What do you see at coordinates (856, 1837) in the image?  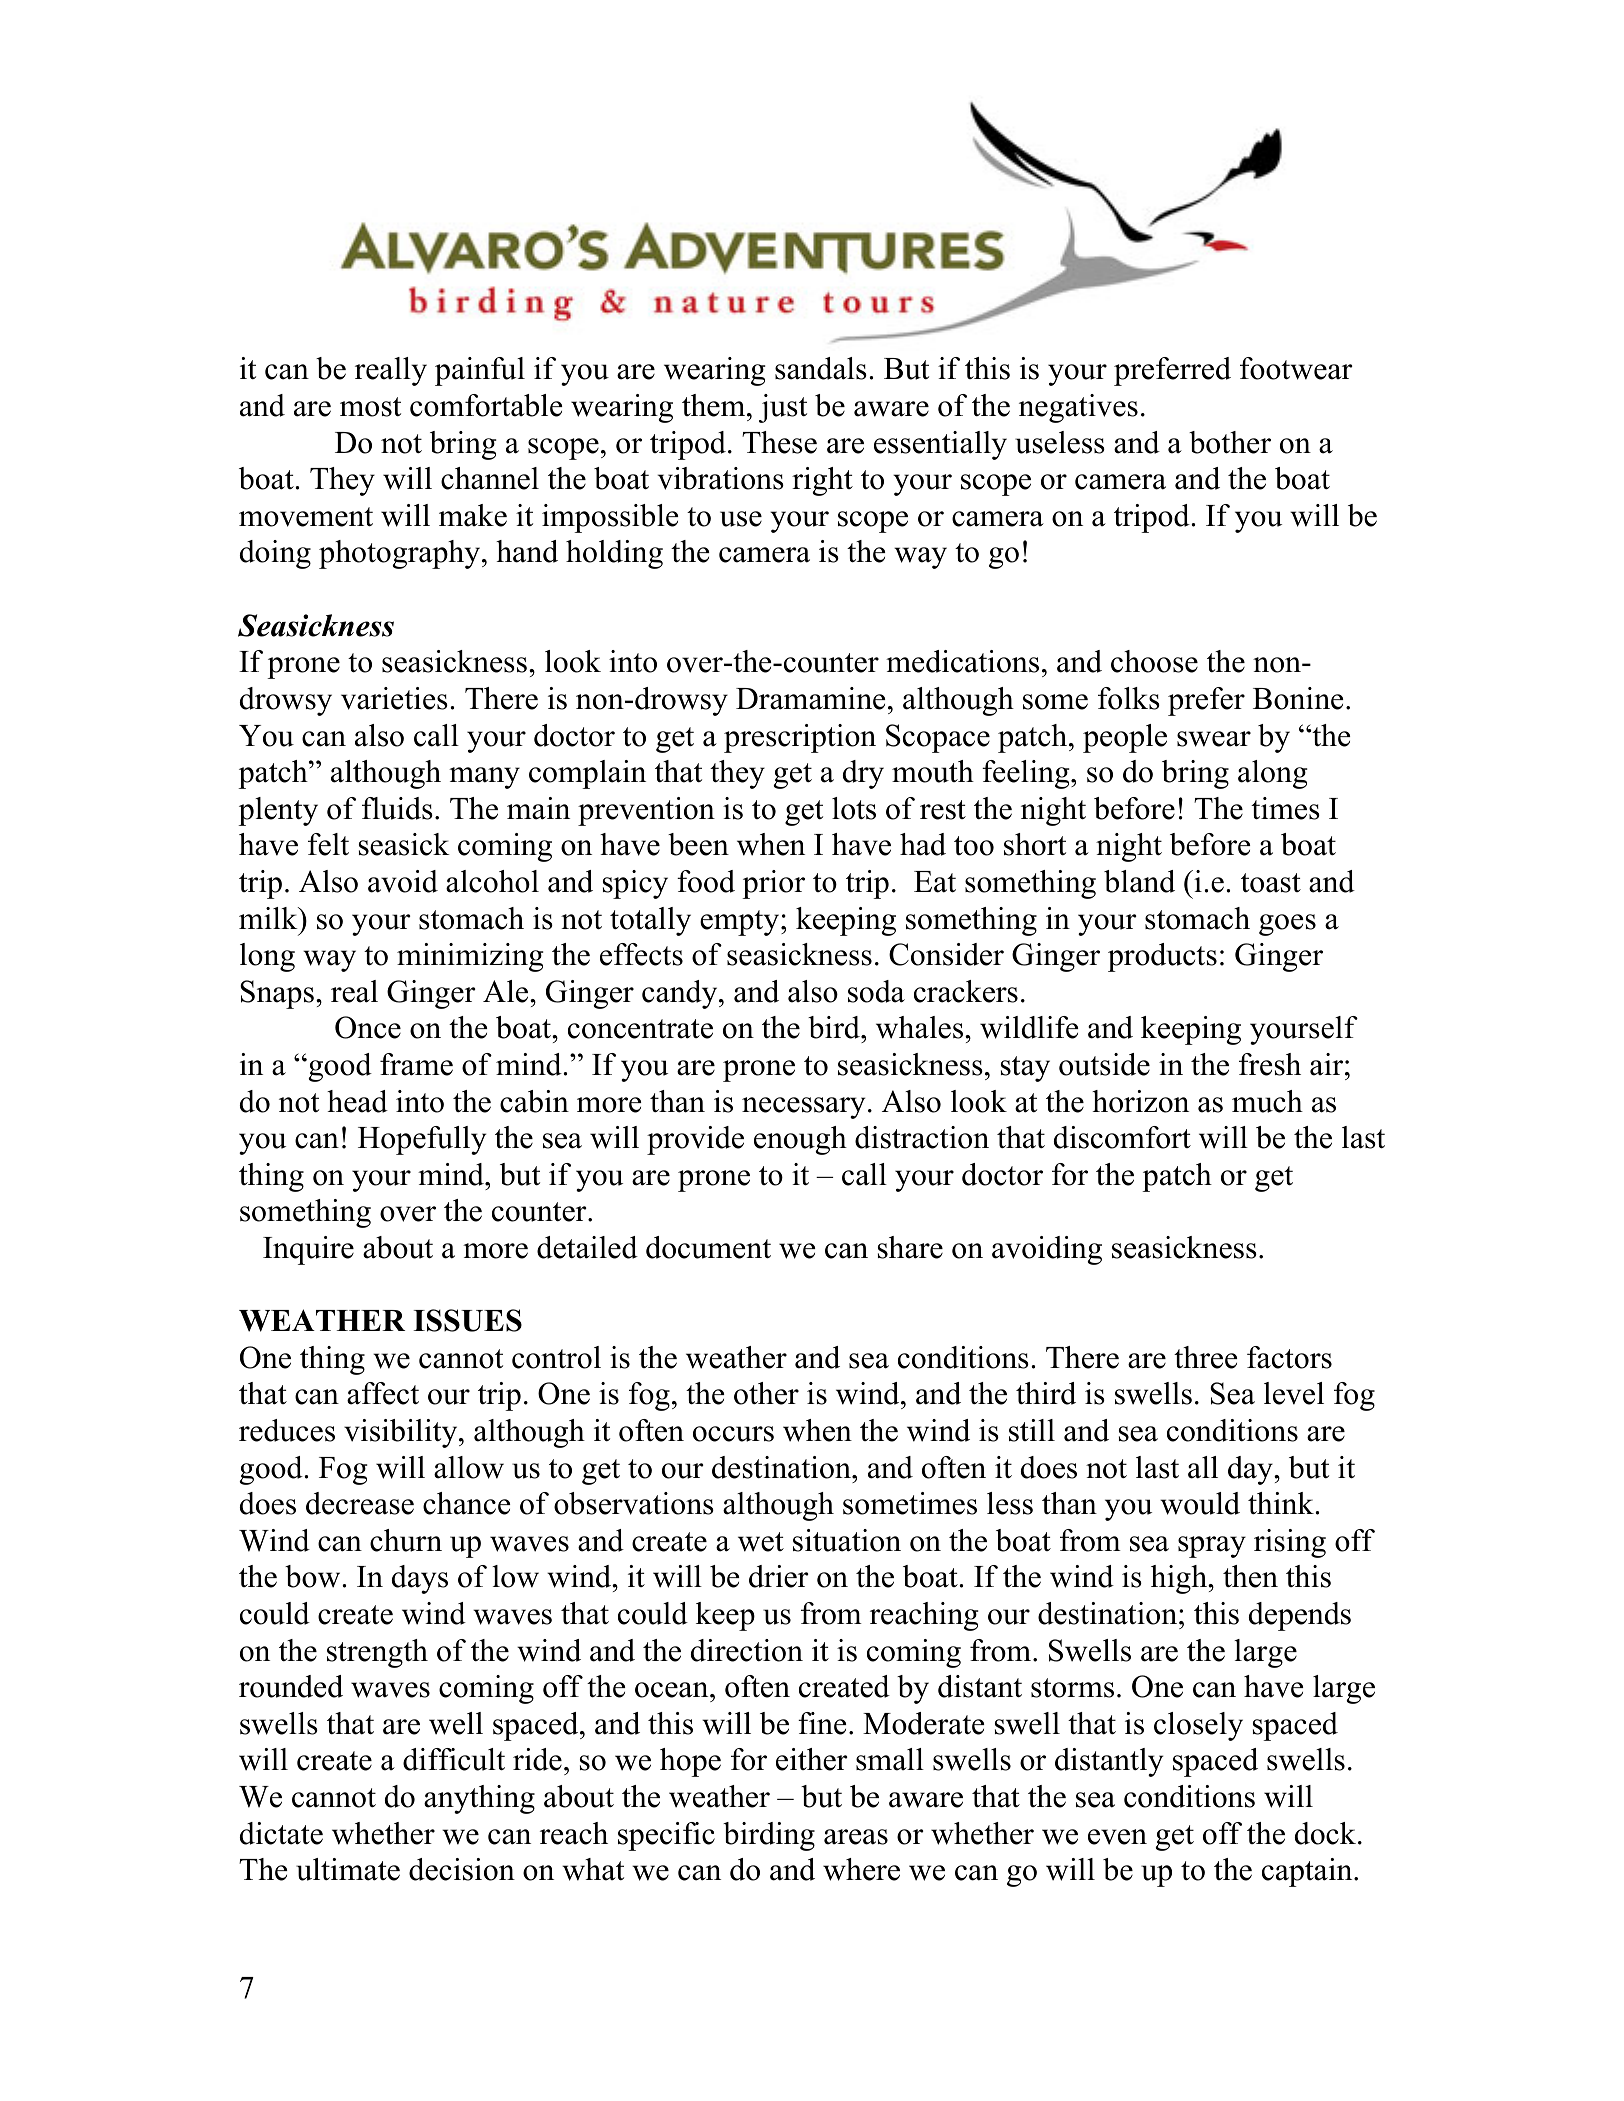 I see `areas` at bounding box center [856, 1837].
